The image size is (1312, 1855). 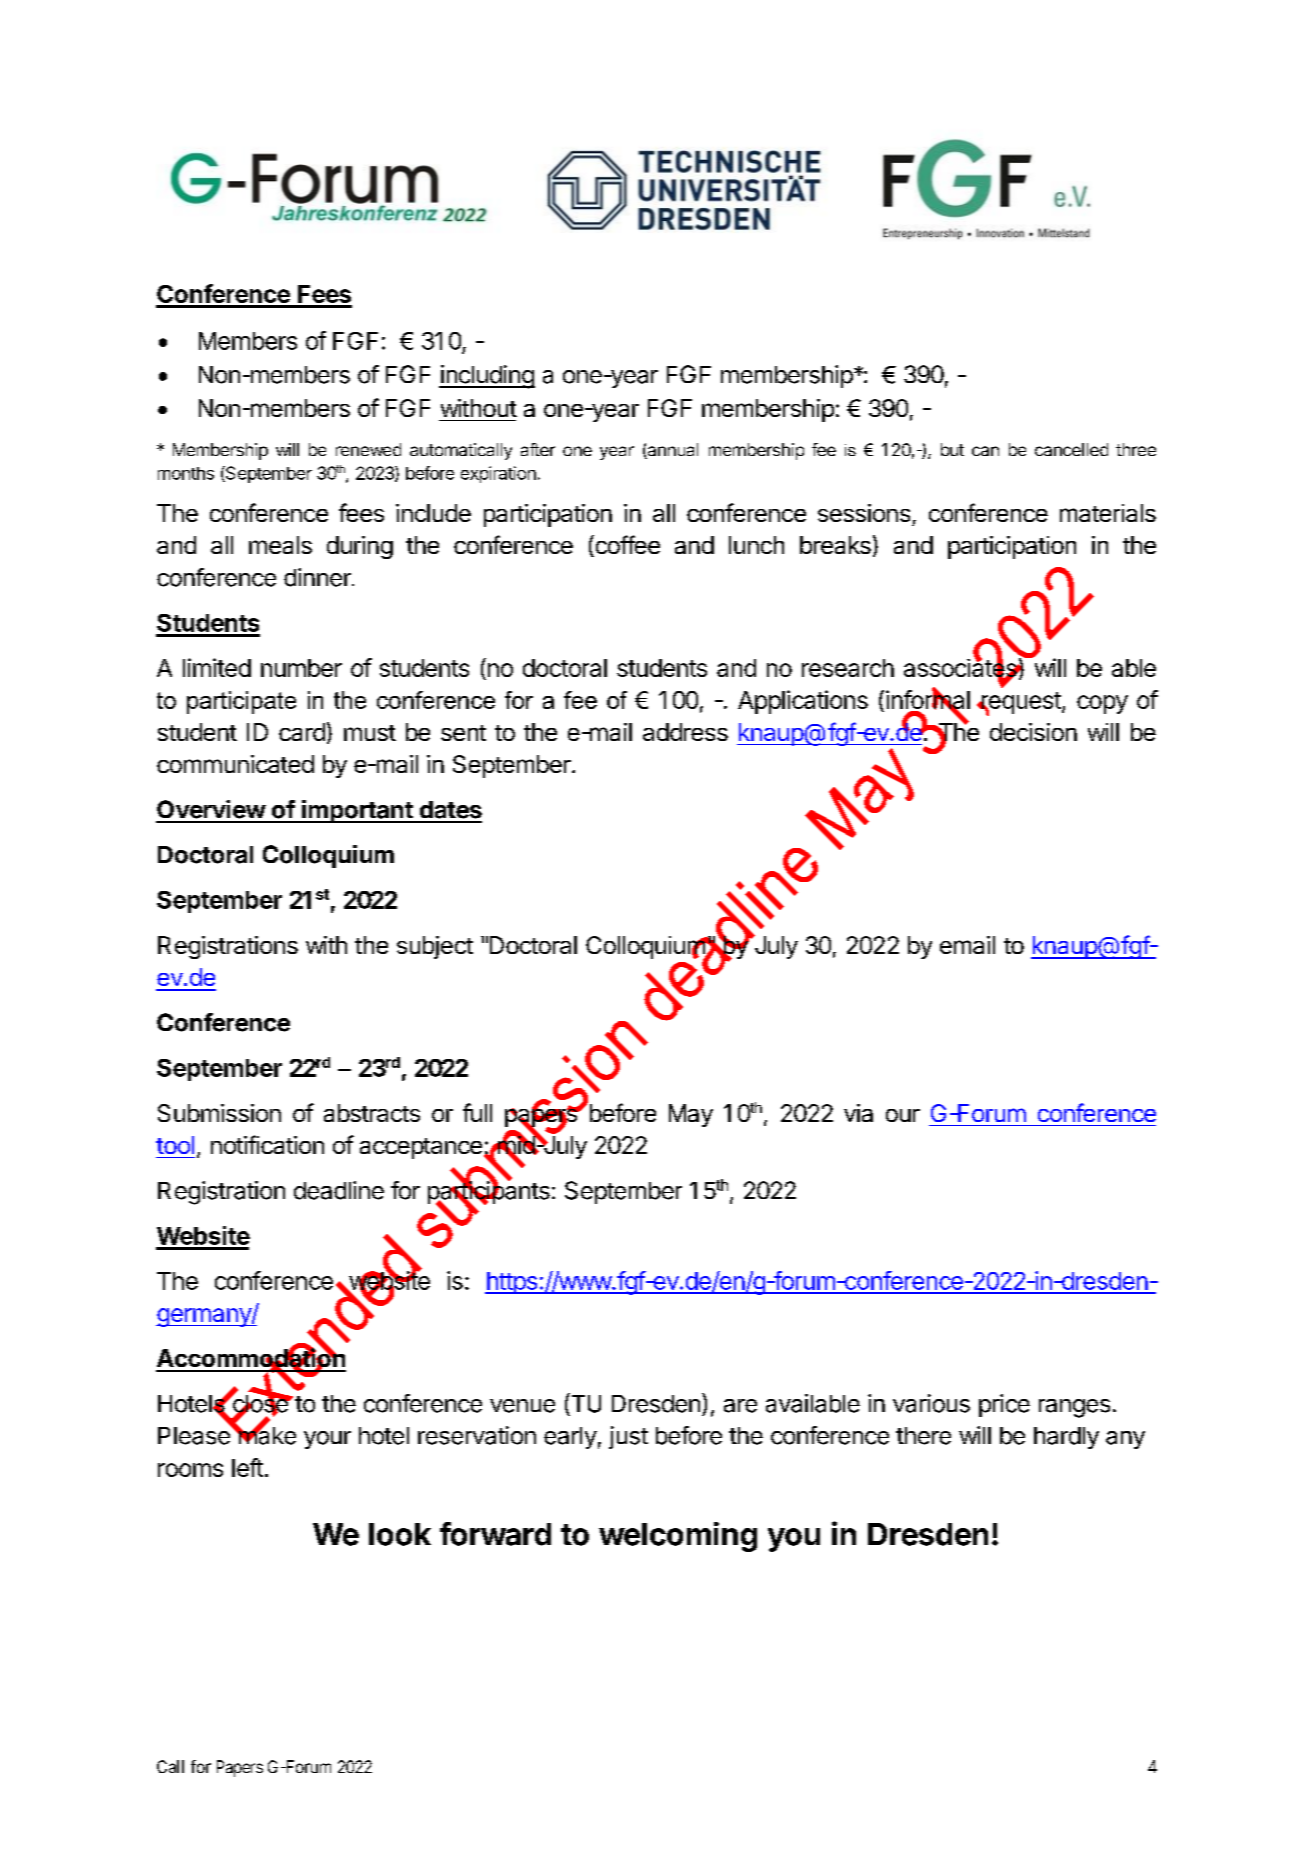 What do you see at coordinates (858, 1113) in the image?
I see `via` at bounding box center [858, 1113].
